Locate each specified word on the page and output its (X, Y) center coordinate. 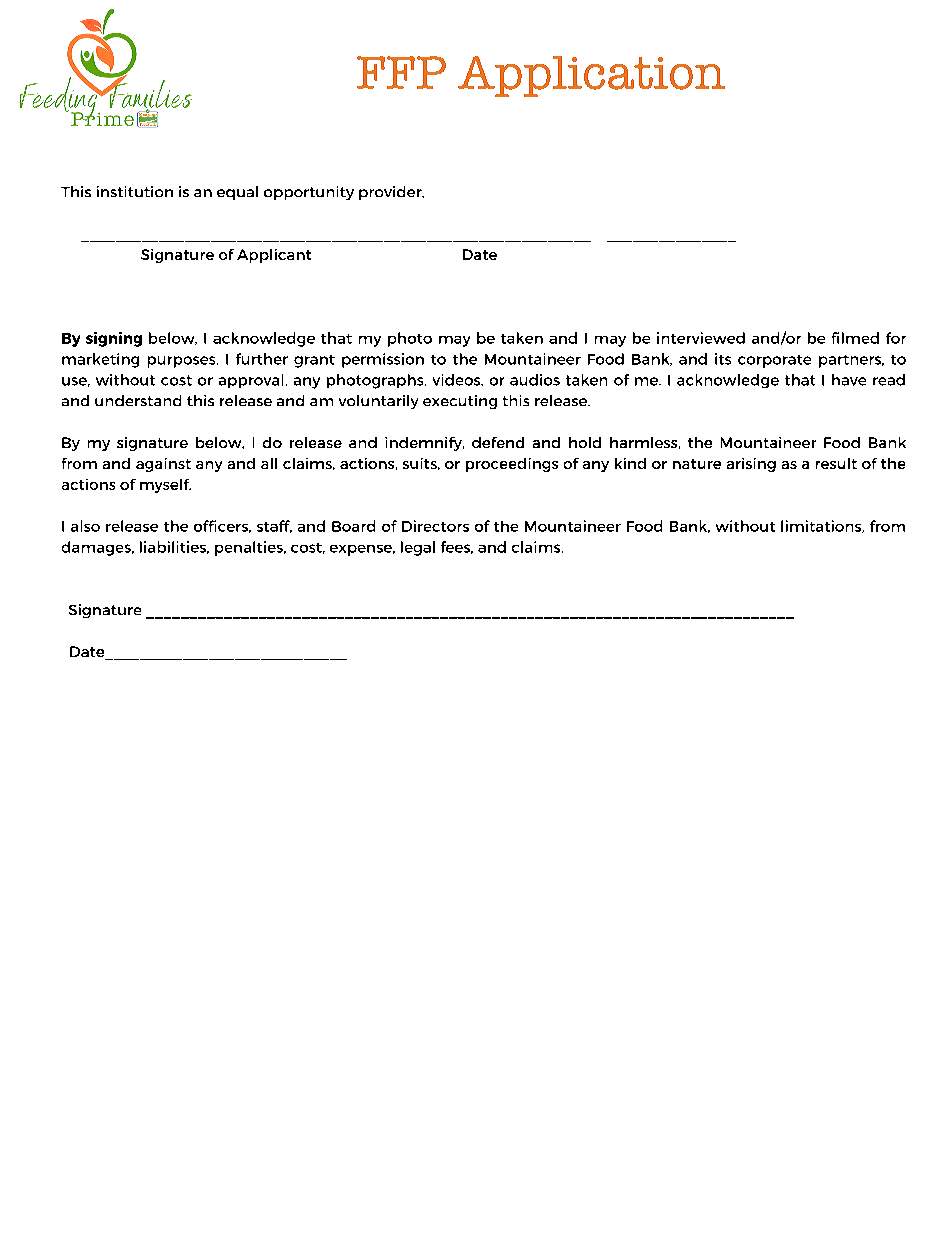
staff (274, 526)
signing (114, 339)
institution (135, 191)
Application (591, 76)
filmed (855, 338)
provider (391, 193)
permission (383, 360)
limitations (822, 526)
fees (457, 547)
